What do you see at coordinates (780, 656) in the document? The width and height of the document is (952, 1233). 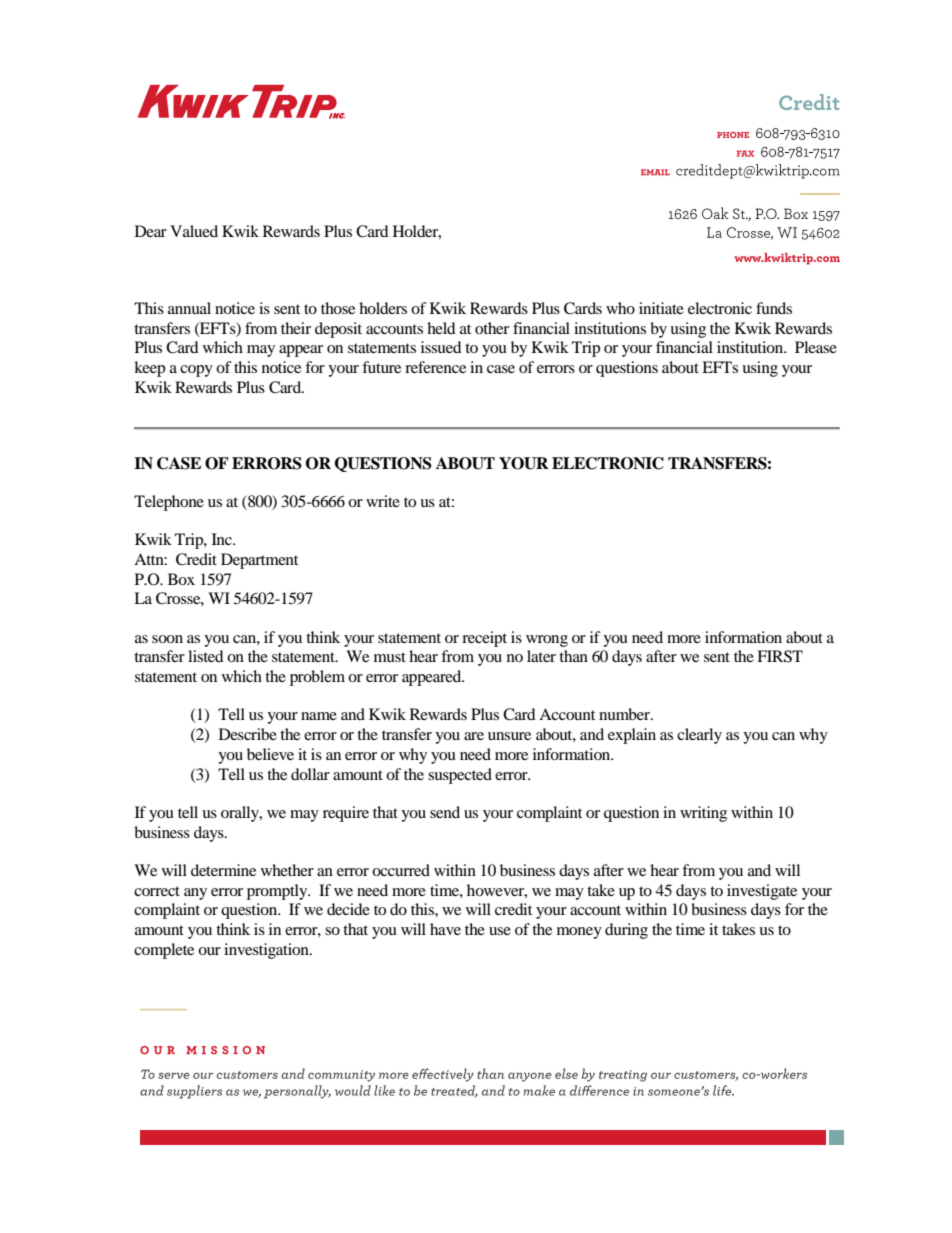 I see `FIRST` at bounding box center [780, 656].
